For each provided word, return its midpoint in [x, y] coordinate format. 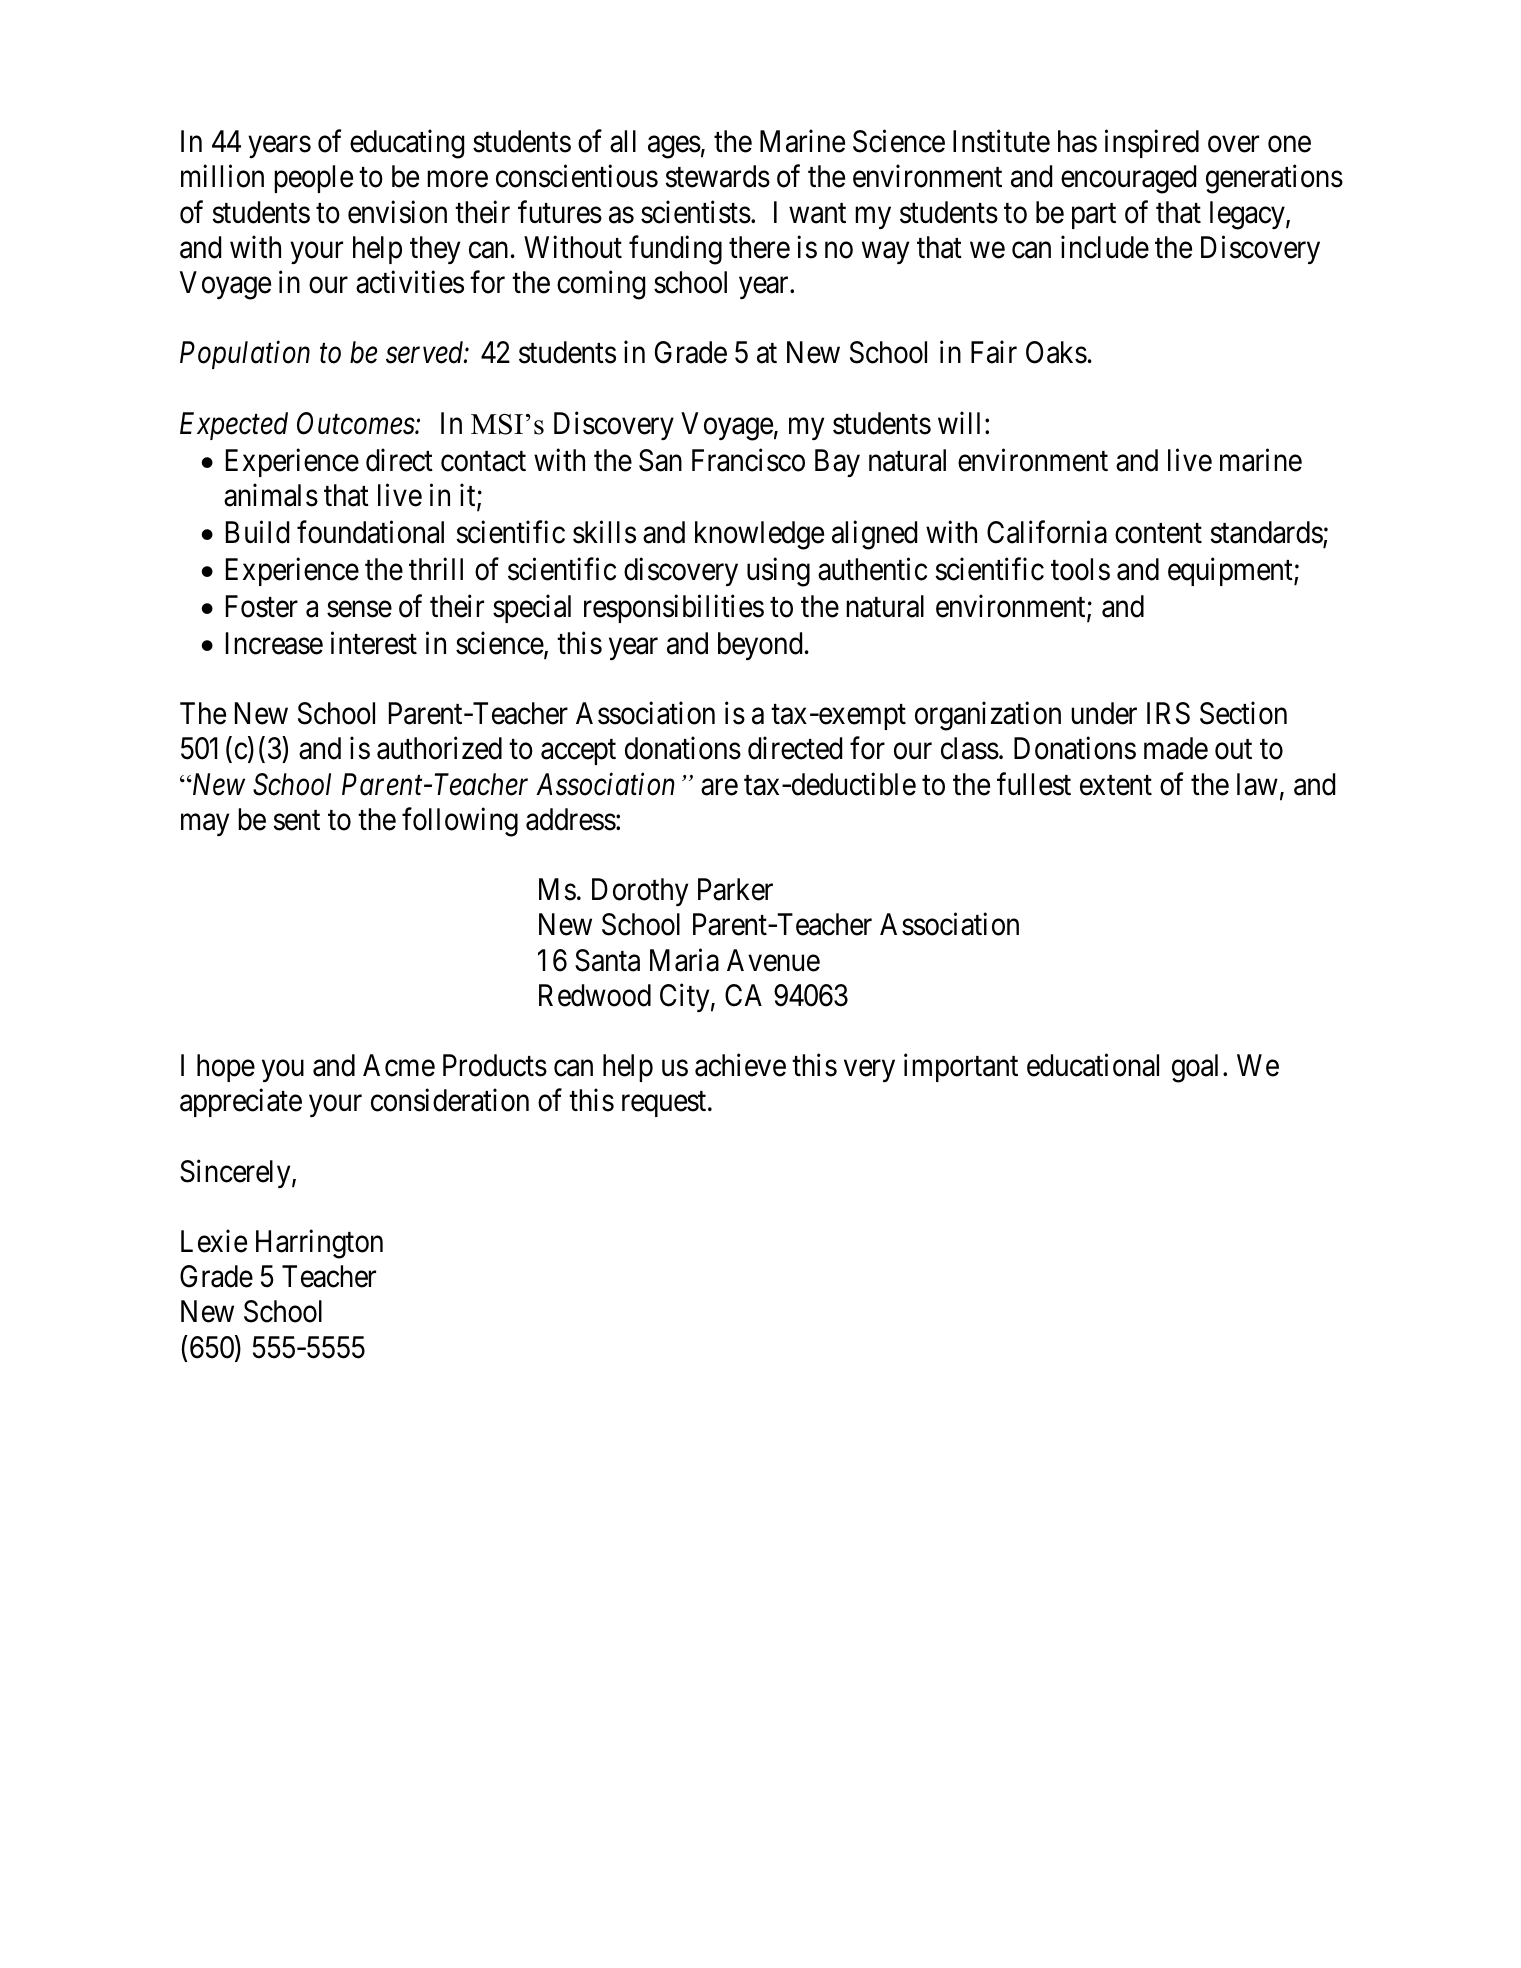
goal [1195, 1068]
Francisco [748, 460]
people [313, 179]
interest [374, 643]
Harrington [319, 1244]
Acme [399, 1065]
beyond [760, 646]
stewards [717, 176]
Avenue [773, 960]
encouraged [1128, 179]
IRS [1168, 713]
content [1158, 534]
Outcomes [356, 423]
